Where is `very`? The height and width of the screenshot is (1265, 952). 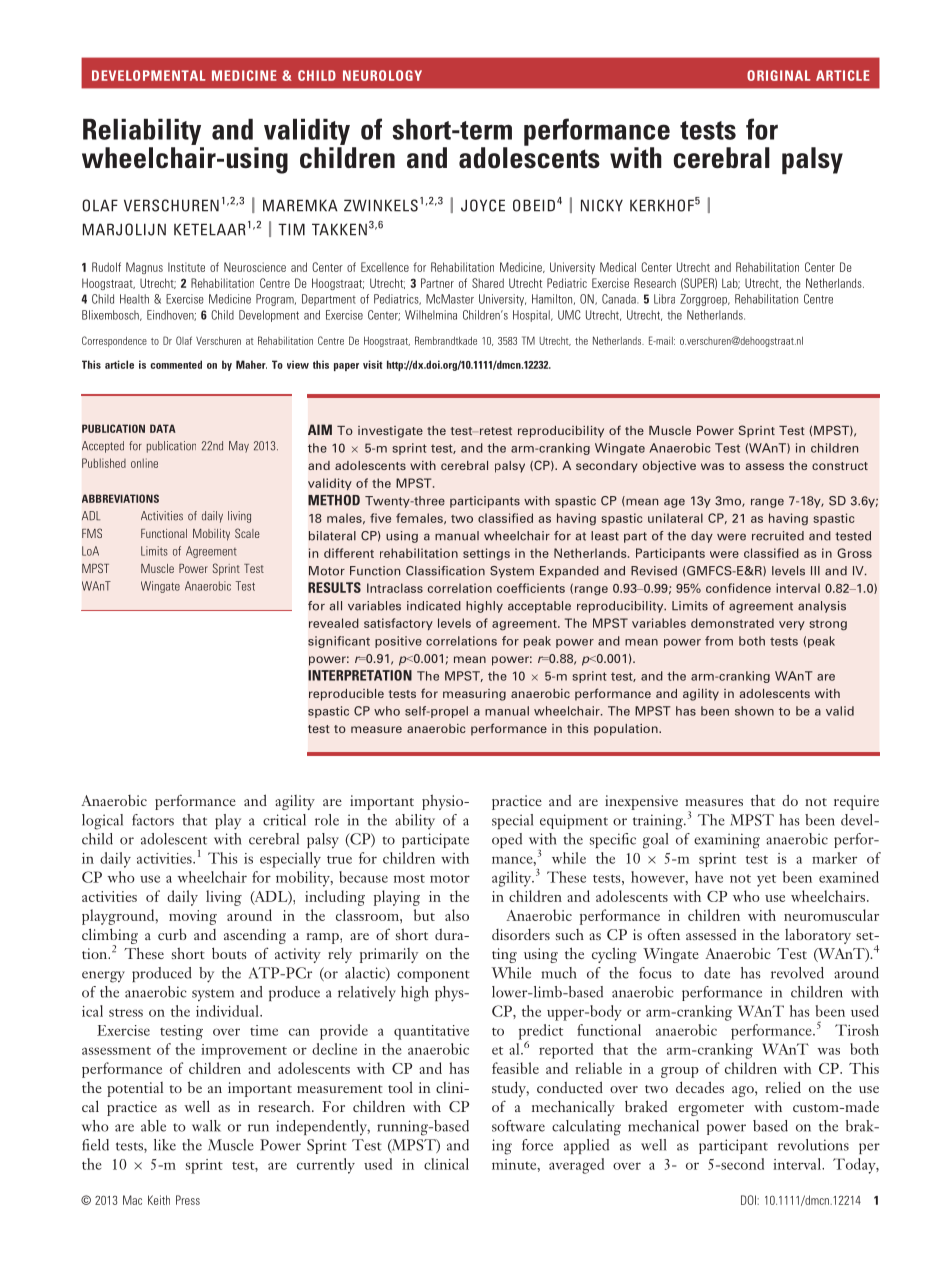
very is located at coordinates (792, 625).
